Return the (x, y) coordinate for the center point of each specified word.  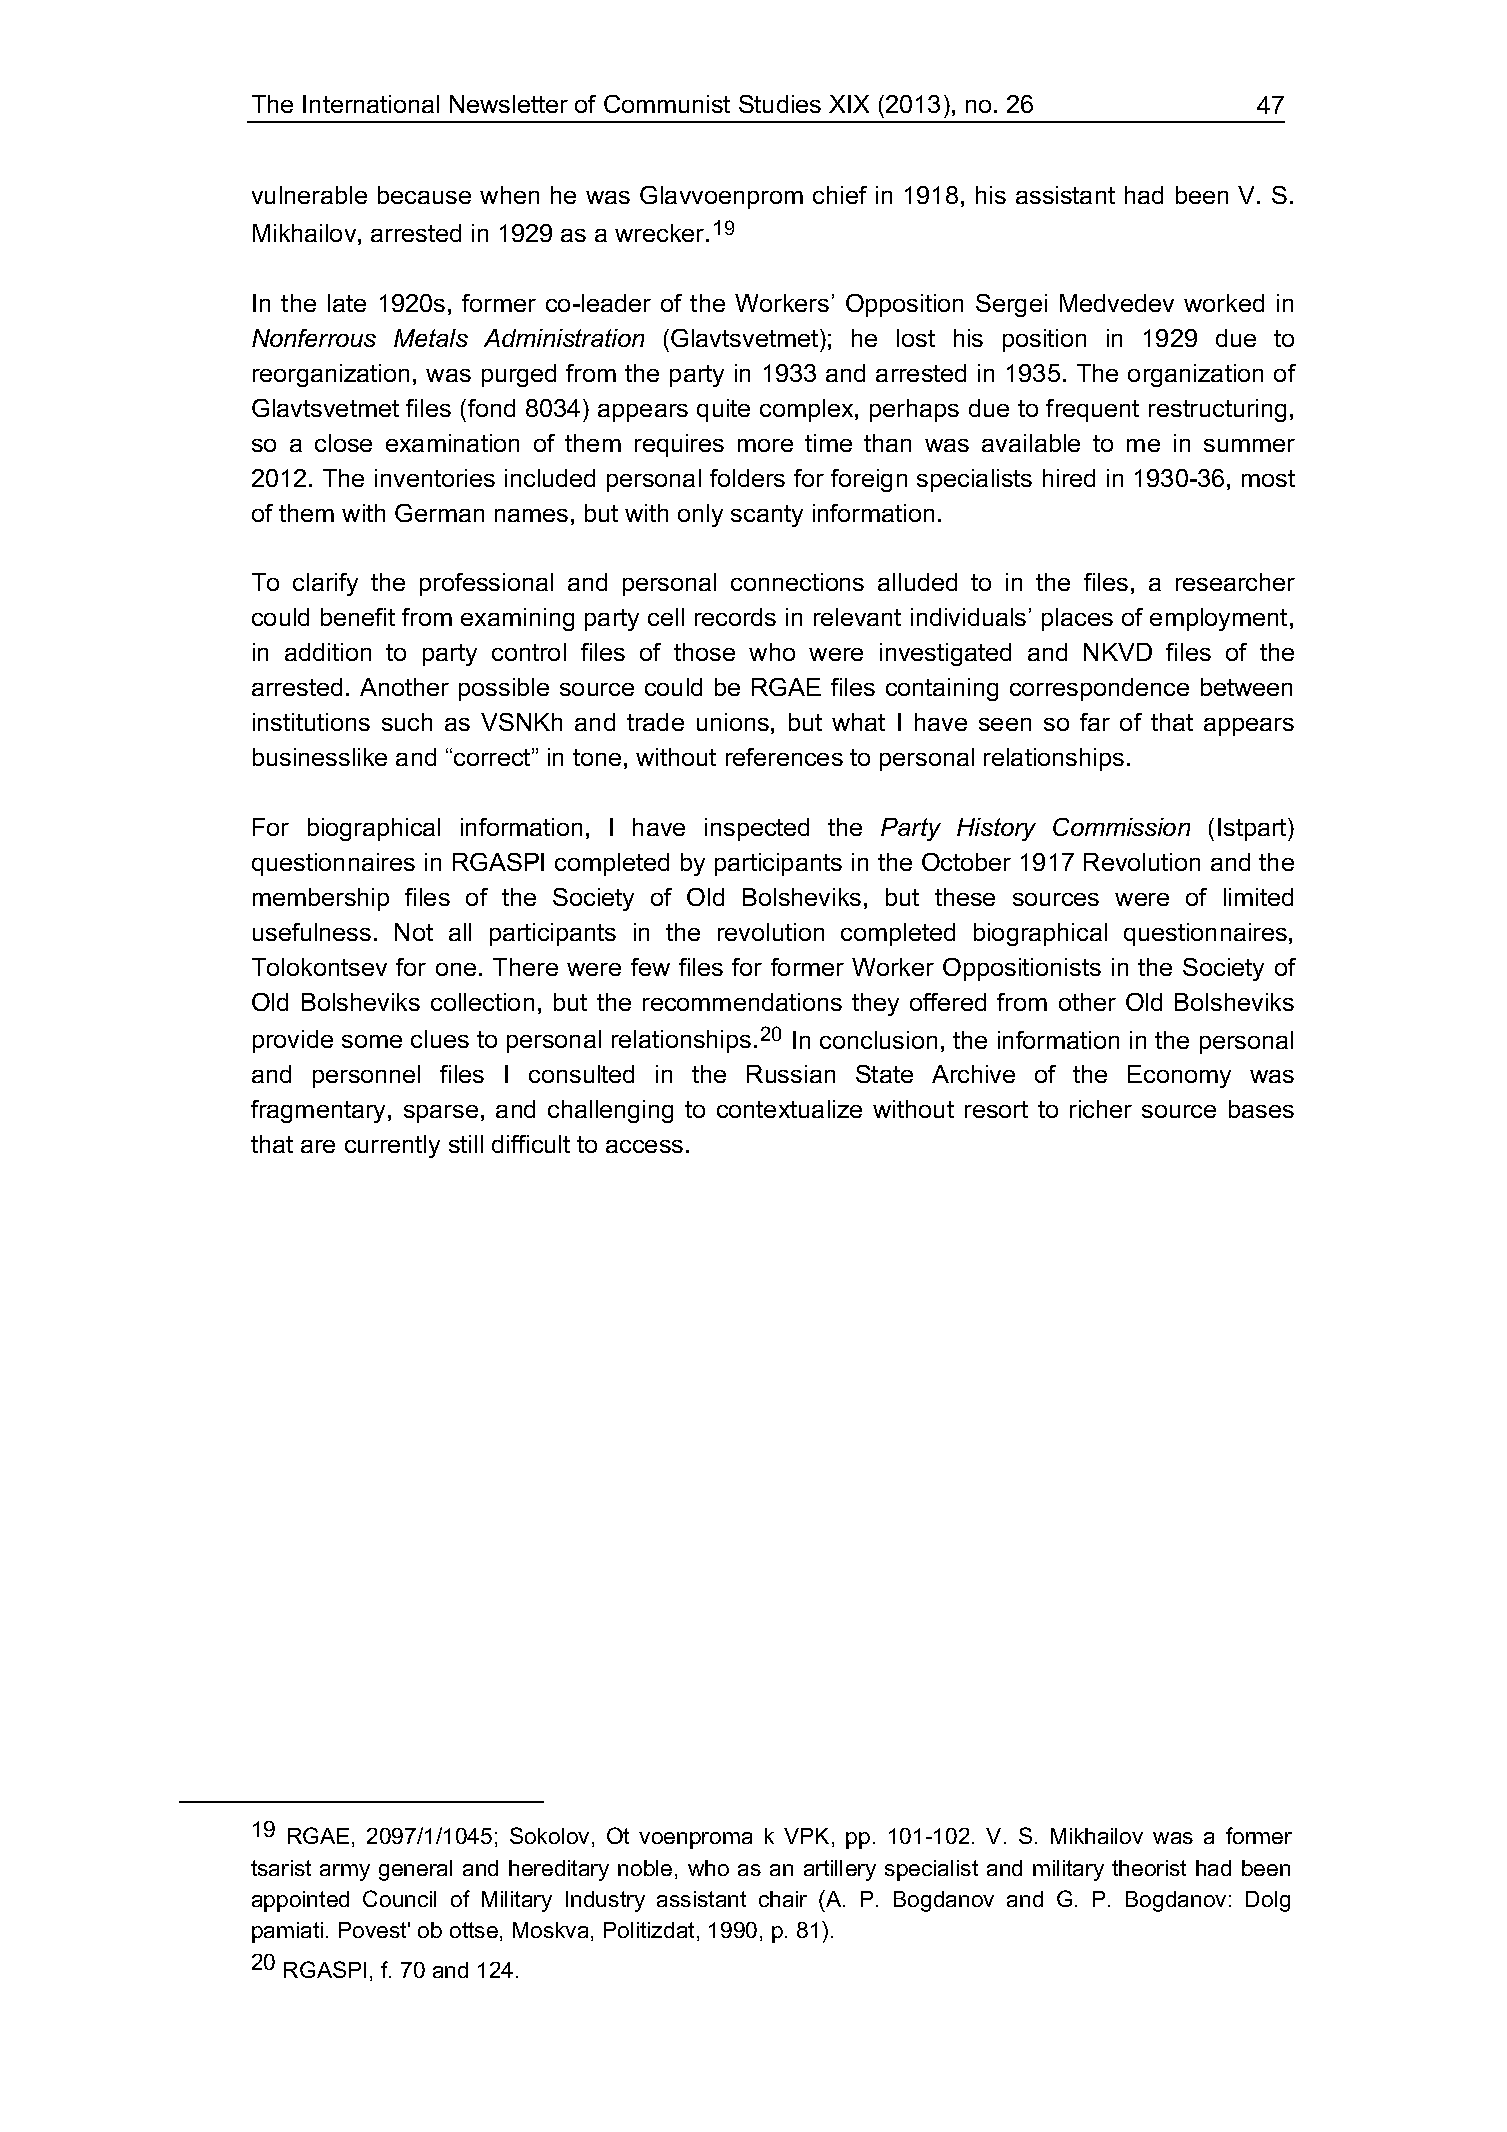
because (424, 195)
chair (783, 1899)
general (415, 1870)
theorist (1149, 1868)
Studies (780, 104)
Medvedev (1117, 303)
